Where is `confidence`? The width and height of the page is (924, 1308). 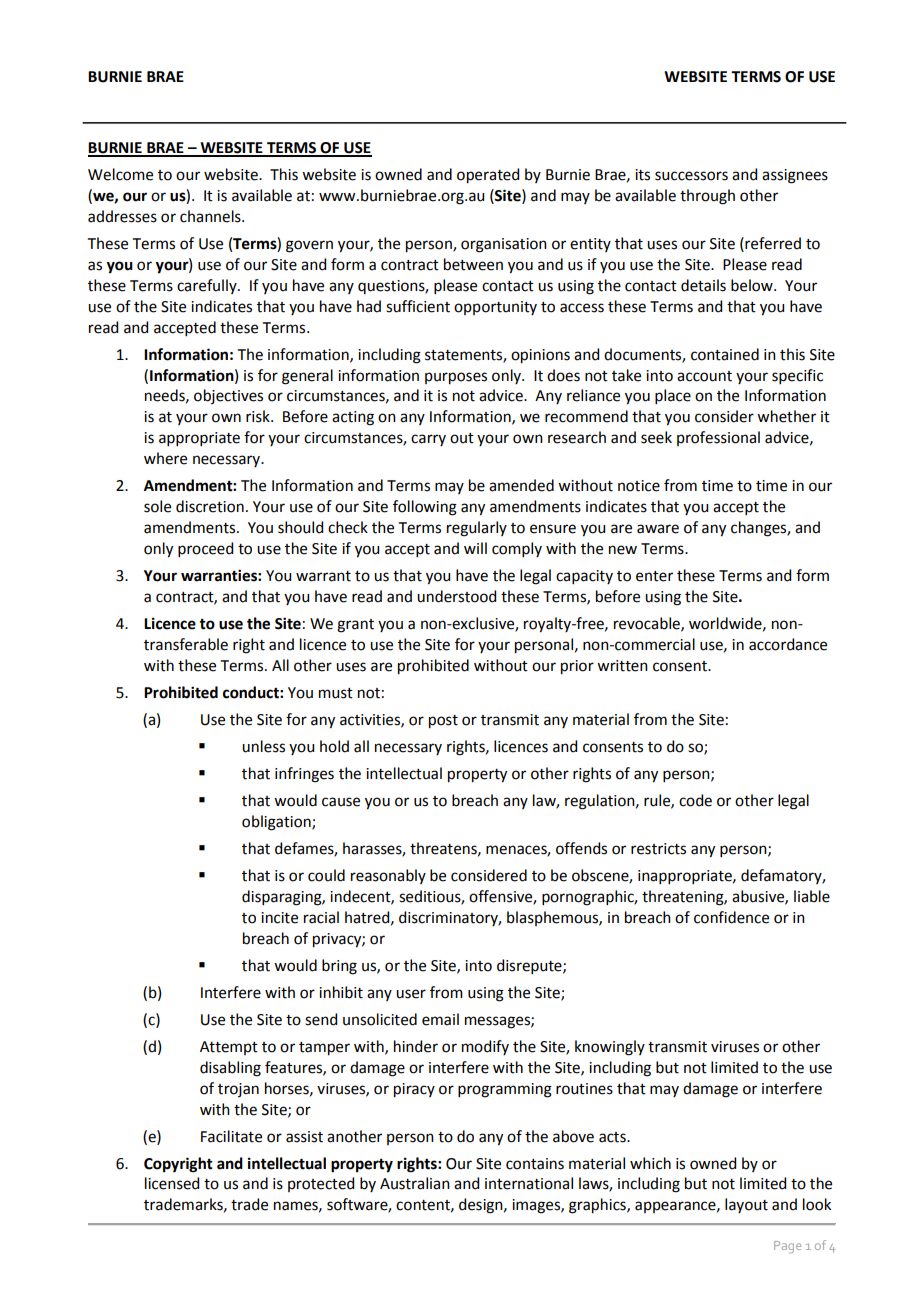
confidence is located at coordinates (731, 917).
